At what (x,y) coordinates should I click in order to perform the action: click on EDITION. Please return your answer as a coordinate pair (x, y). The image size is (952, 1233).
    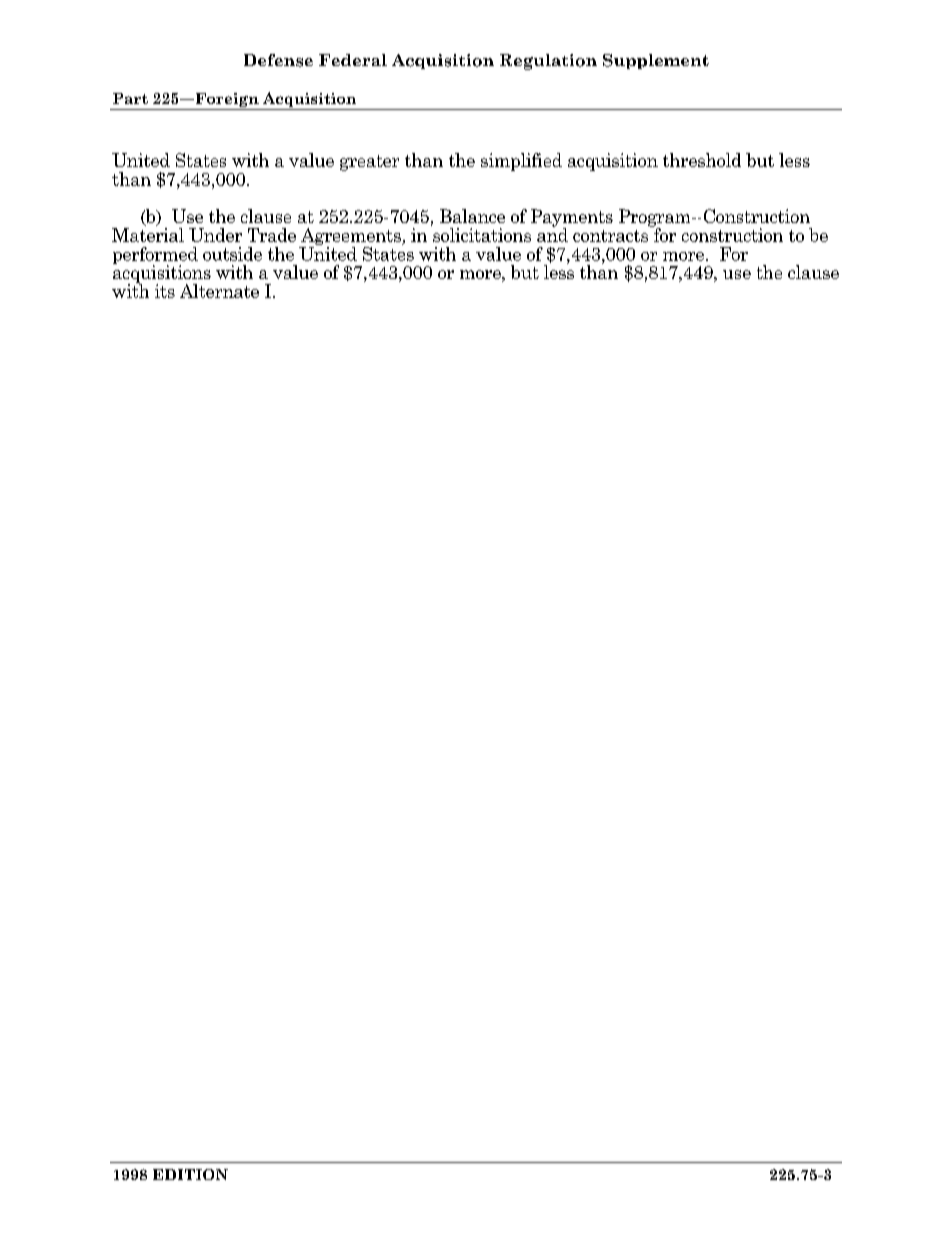
    Looking at the image, I should click on (190, 1174).
